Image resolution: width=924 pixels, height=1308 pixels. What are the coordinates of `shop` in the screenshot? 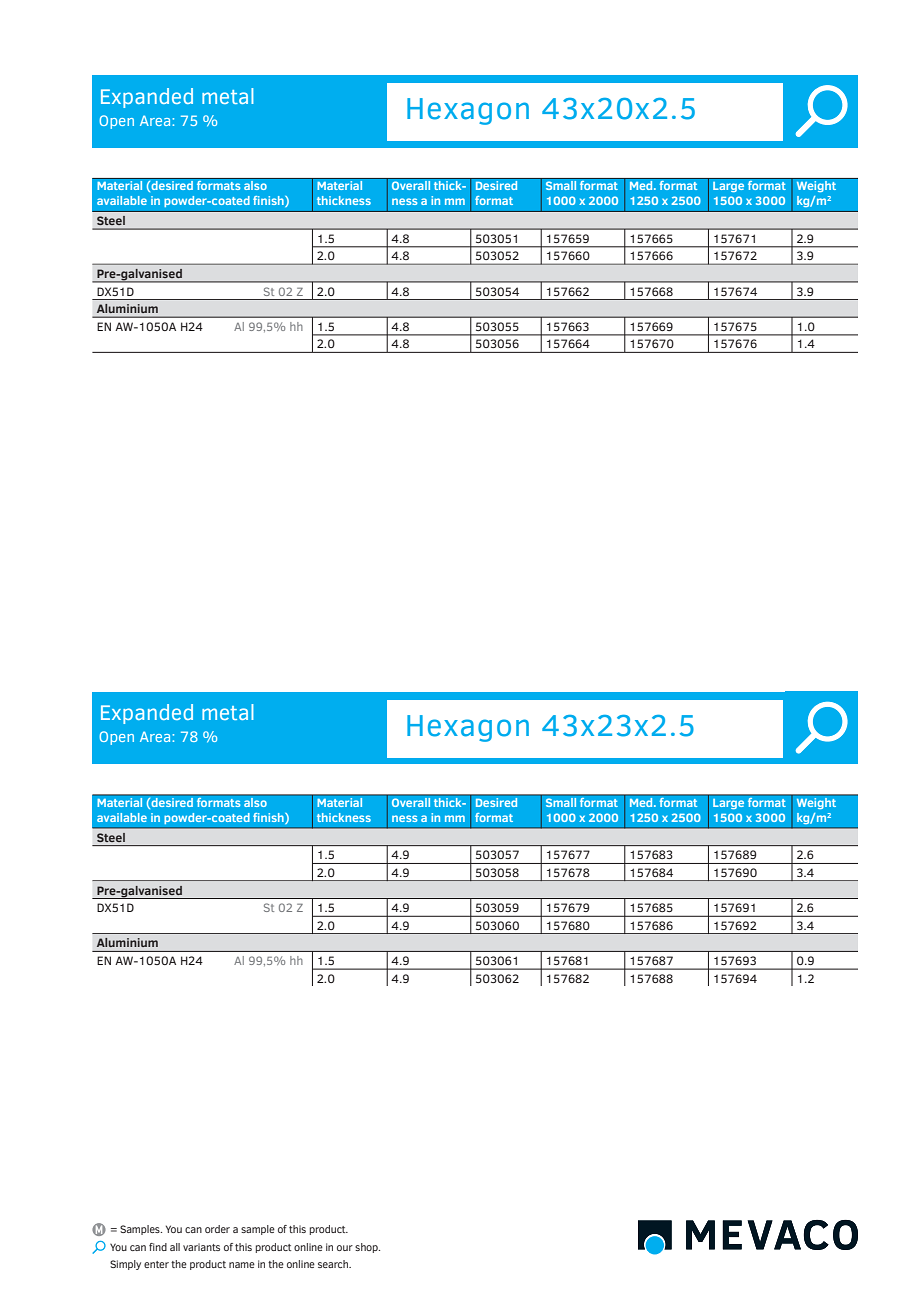 It's located at (367, 1248).
